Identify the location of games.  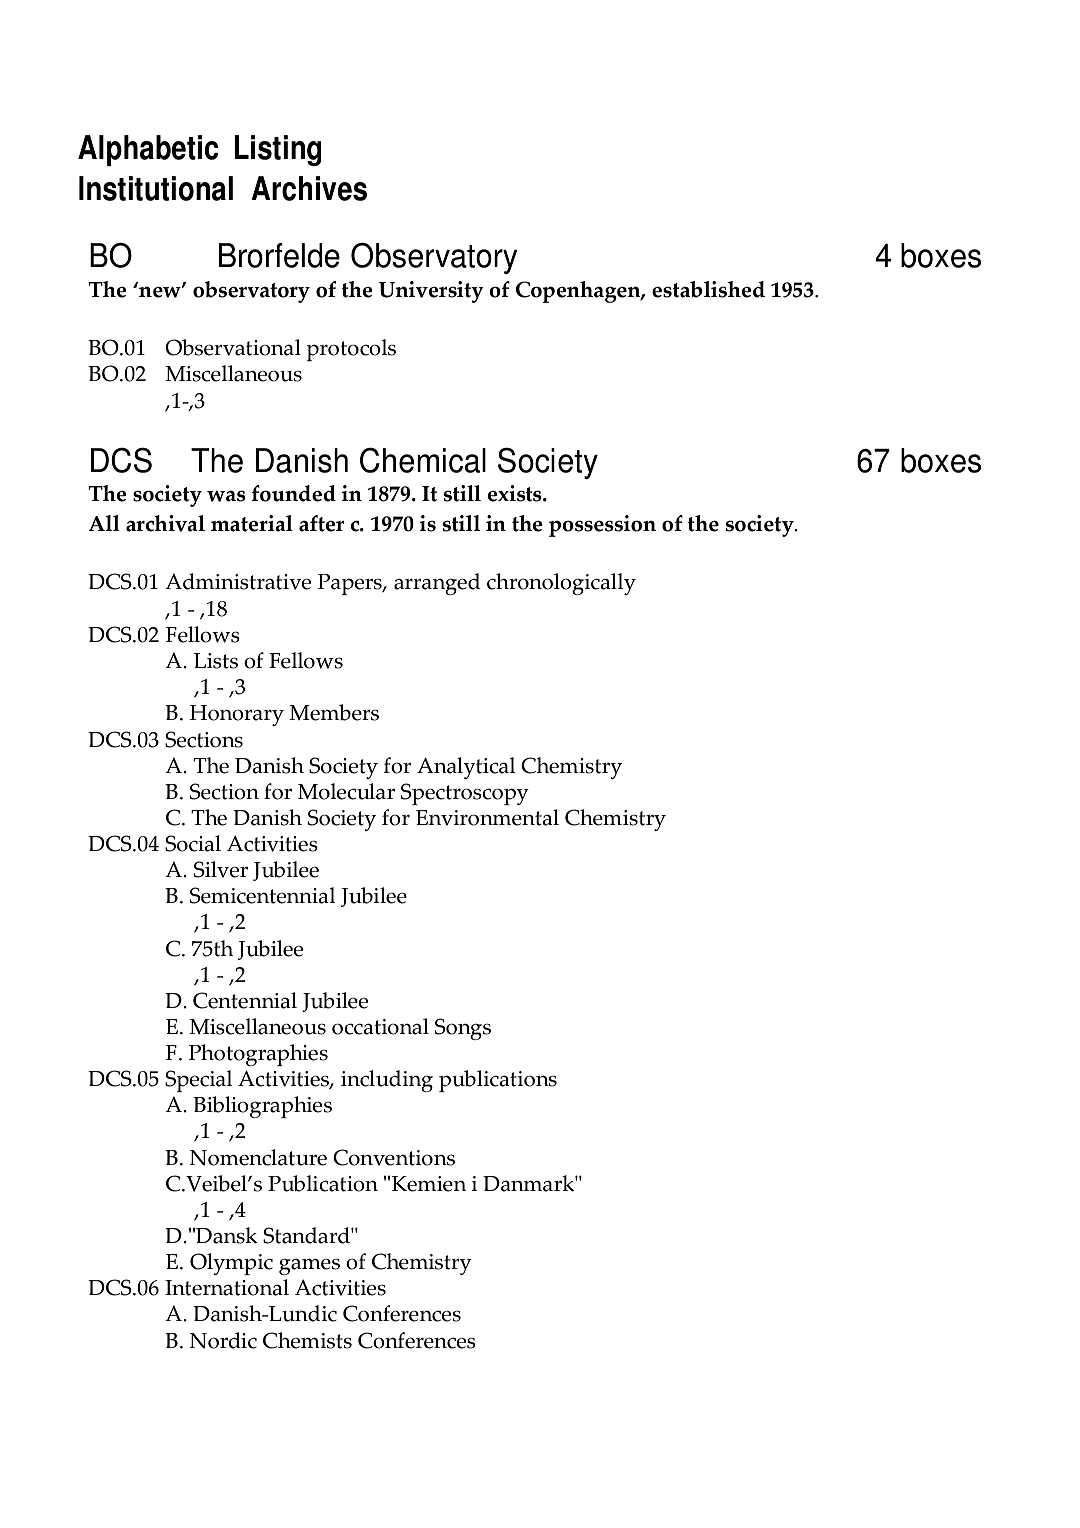
(309, 1266).
